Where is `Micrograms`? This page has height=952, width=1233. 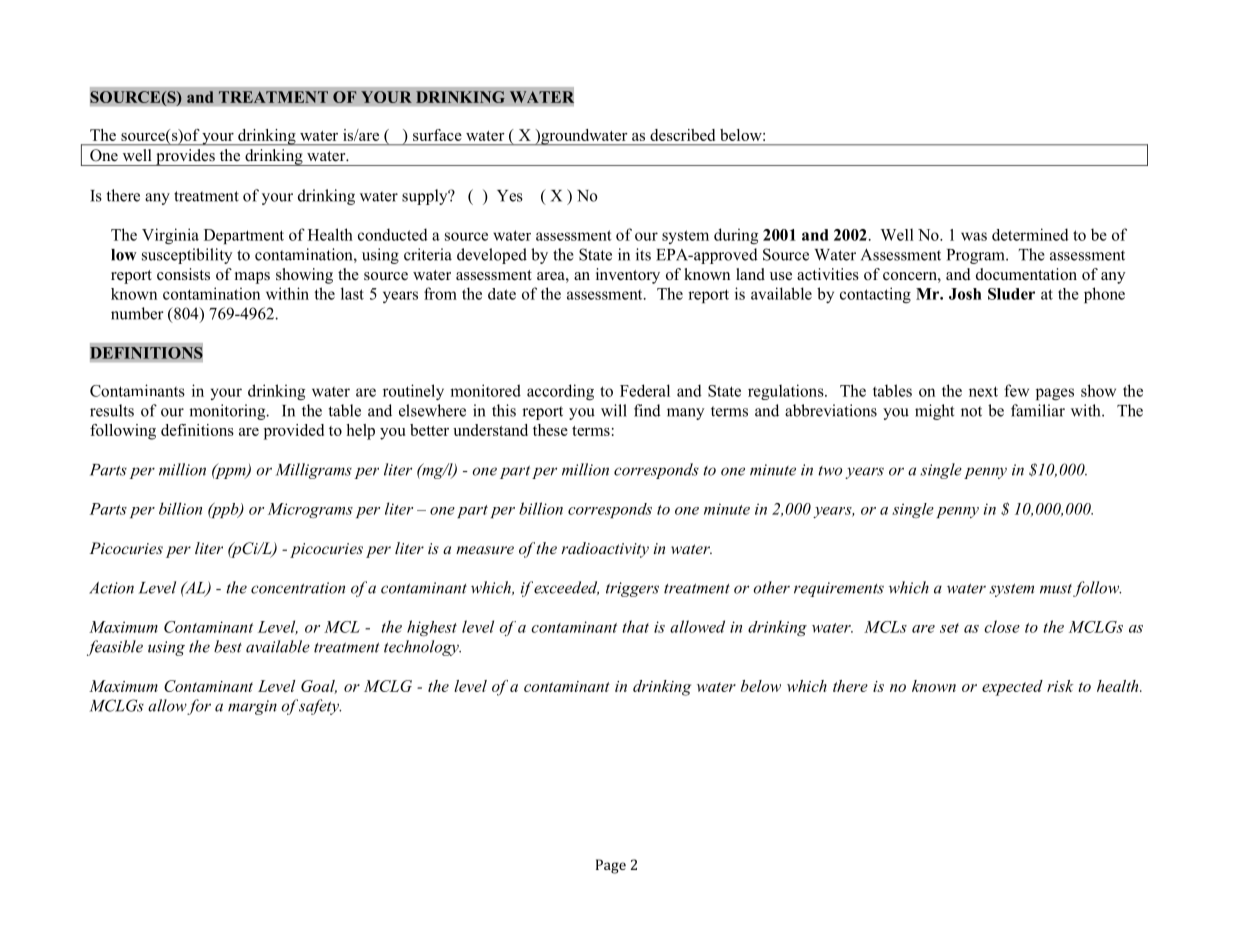
Micrograms is located at coordinates (310, 510).
